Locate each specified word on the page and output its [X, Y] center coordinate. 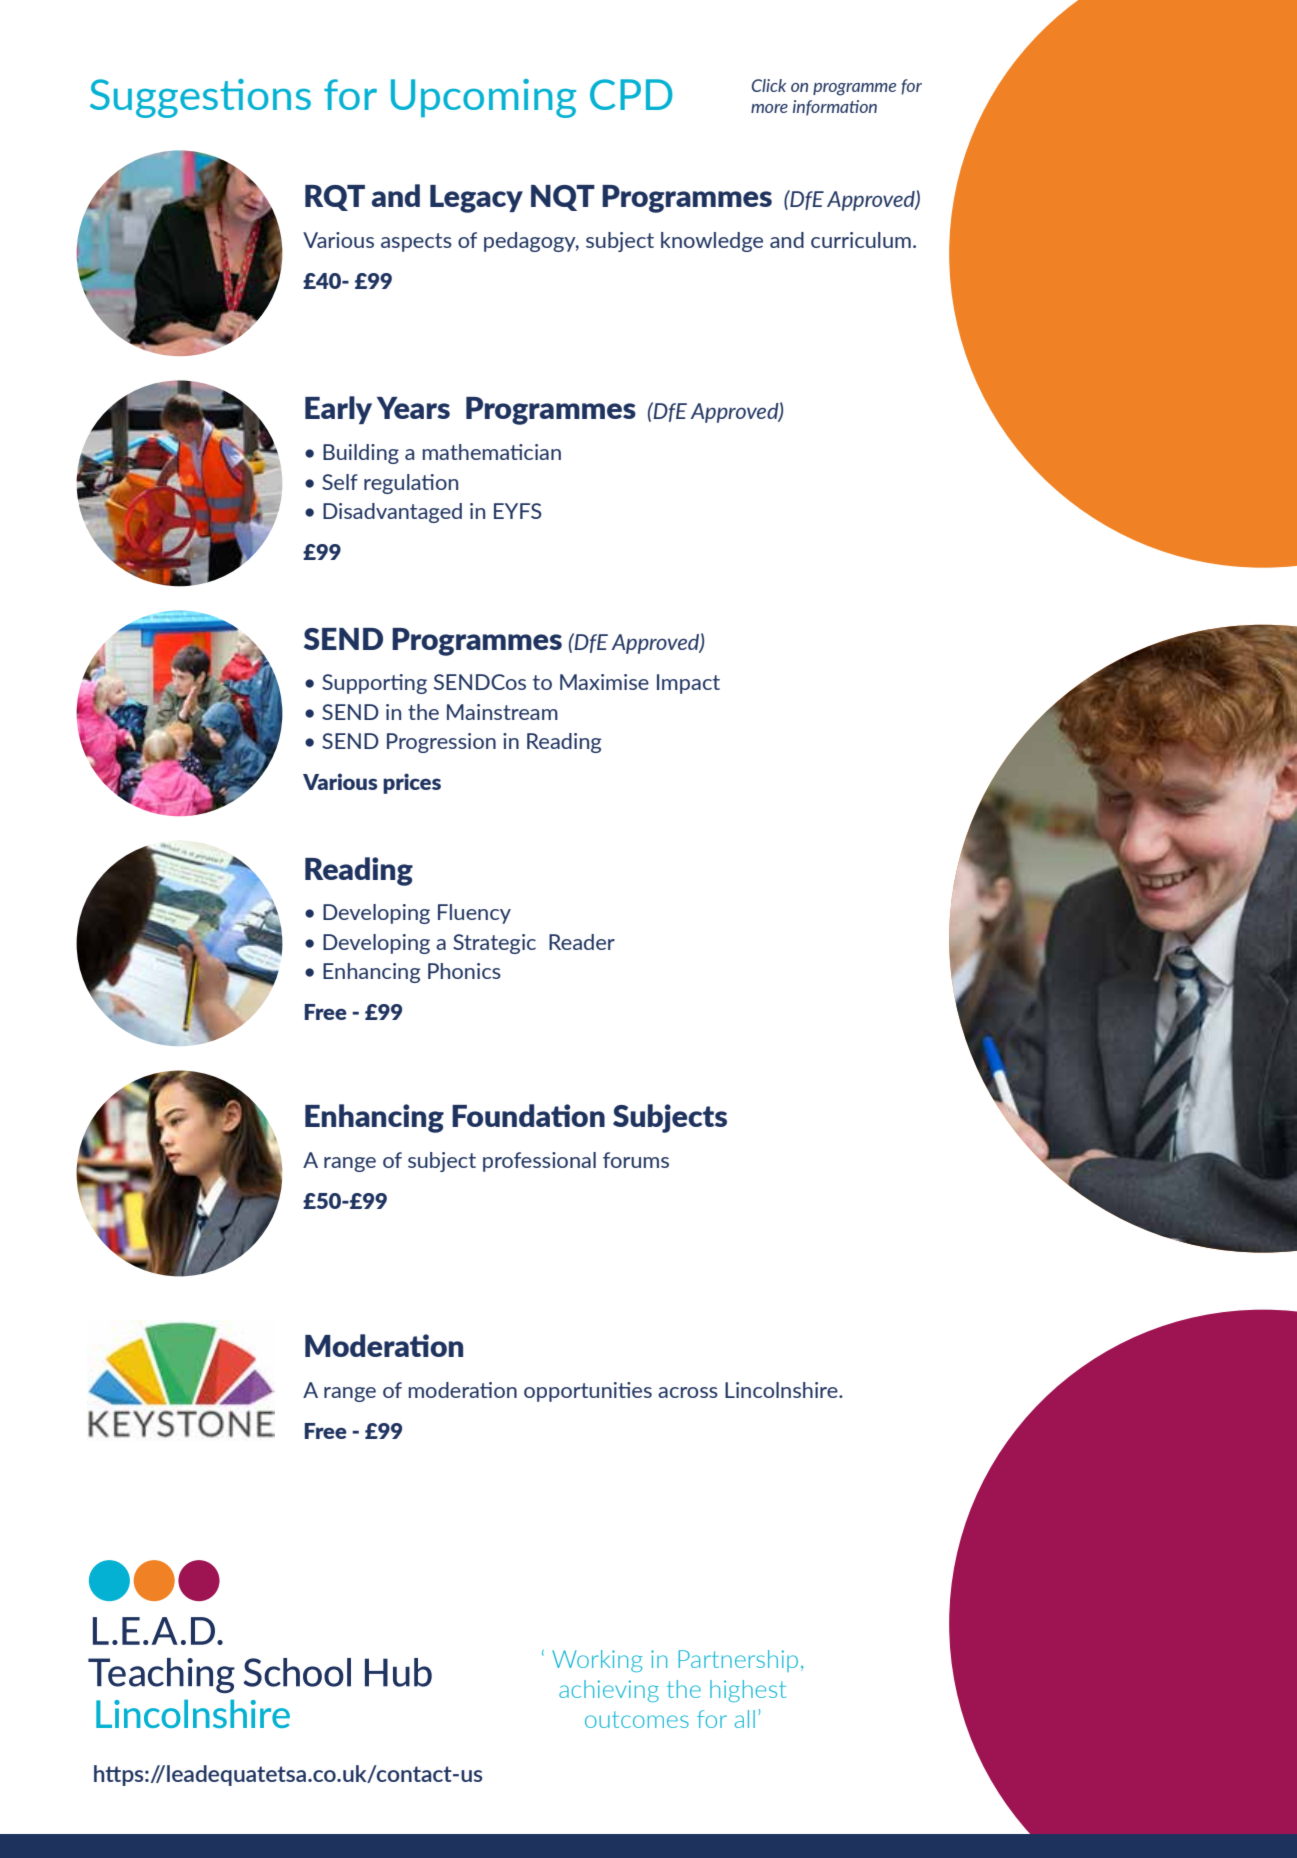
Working [597, 1661]
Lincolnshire [782, 1390]
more [769, 108]
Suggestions [200, 98]
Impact [688, 684]
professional [539, 1162]
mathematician [492, 452]
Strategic [494, 944]
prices [412, 783]
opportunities [588, 1392]
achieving [609, 1691]
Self [340, 482]
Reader [582, 942]
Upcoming [483, 98]
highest [748, 1691]
